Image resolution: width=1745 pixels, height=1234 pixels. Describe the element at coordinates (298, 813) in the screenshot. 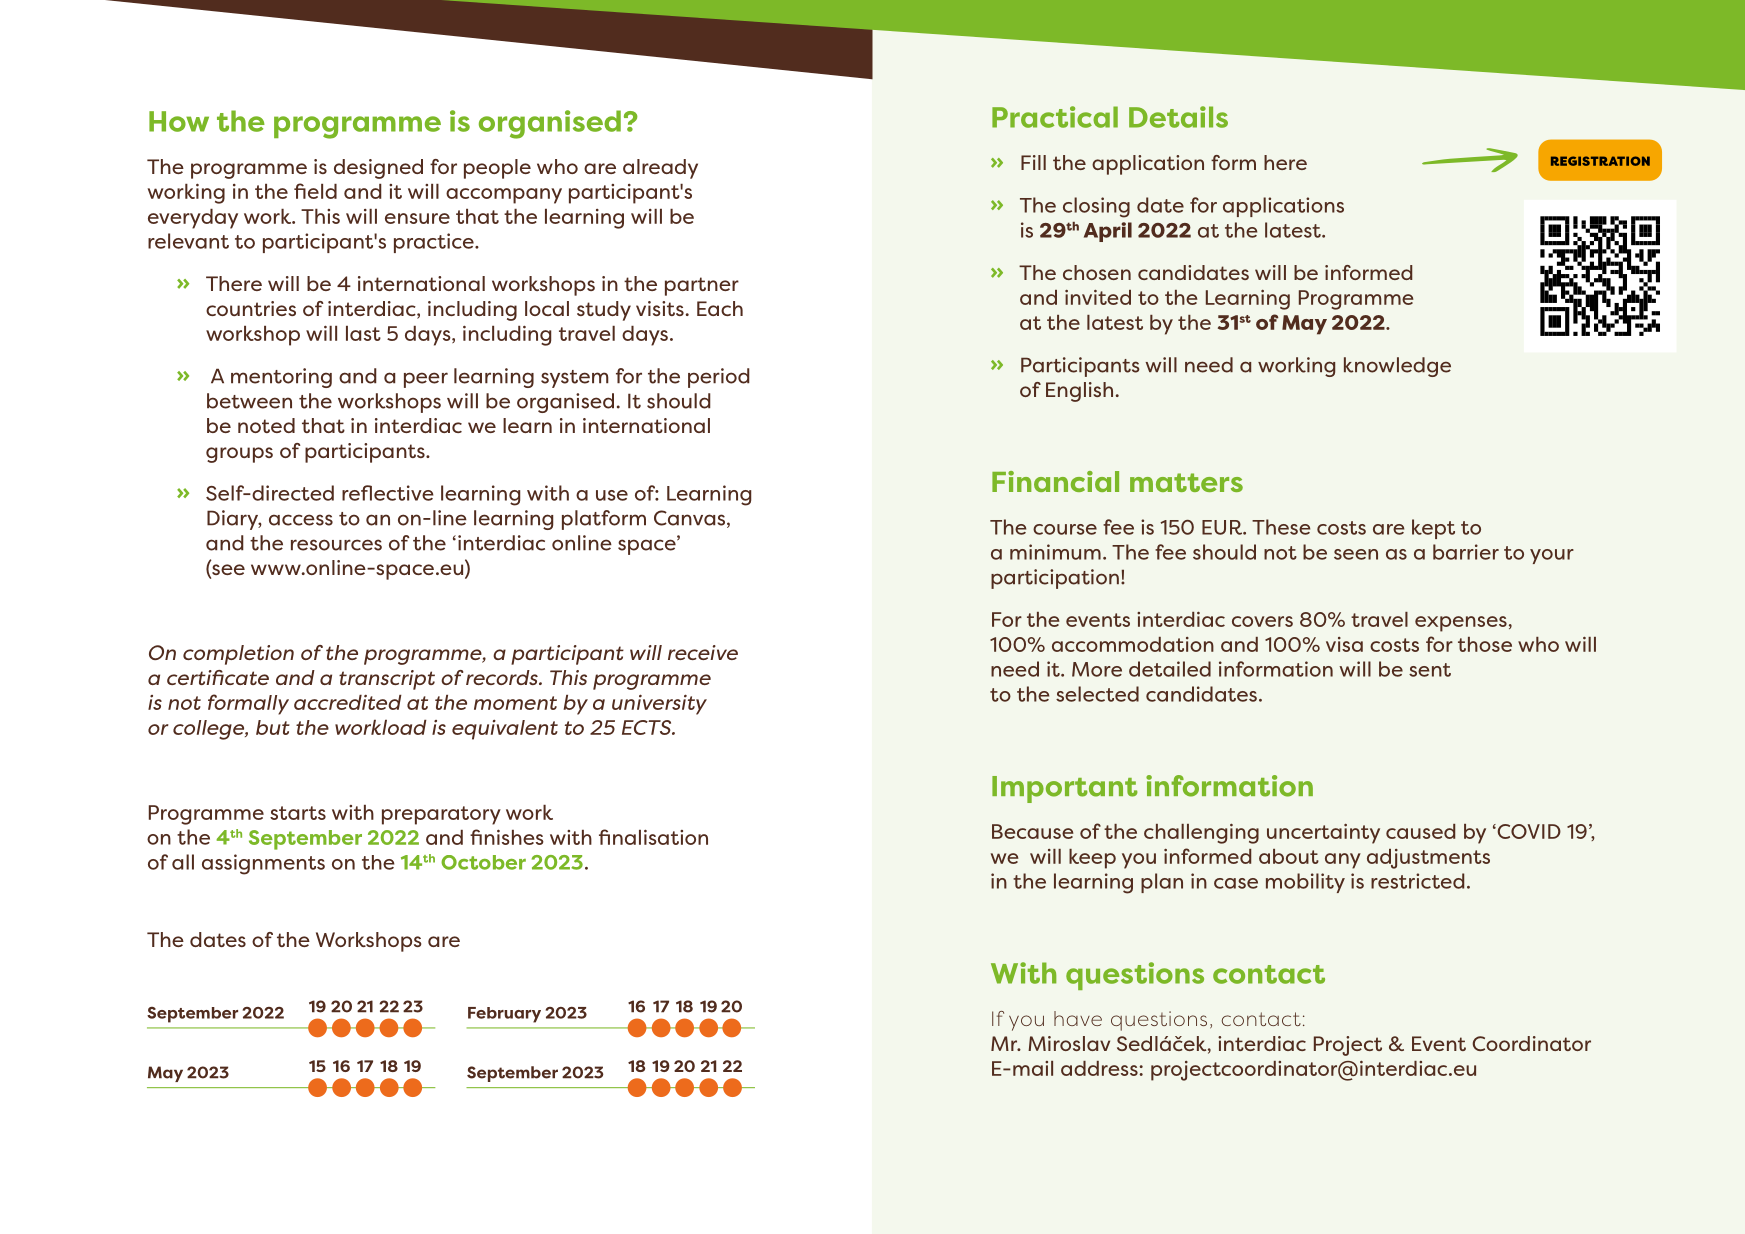

I see `starts` at that location.
